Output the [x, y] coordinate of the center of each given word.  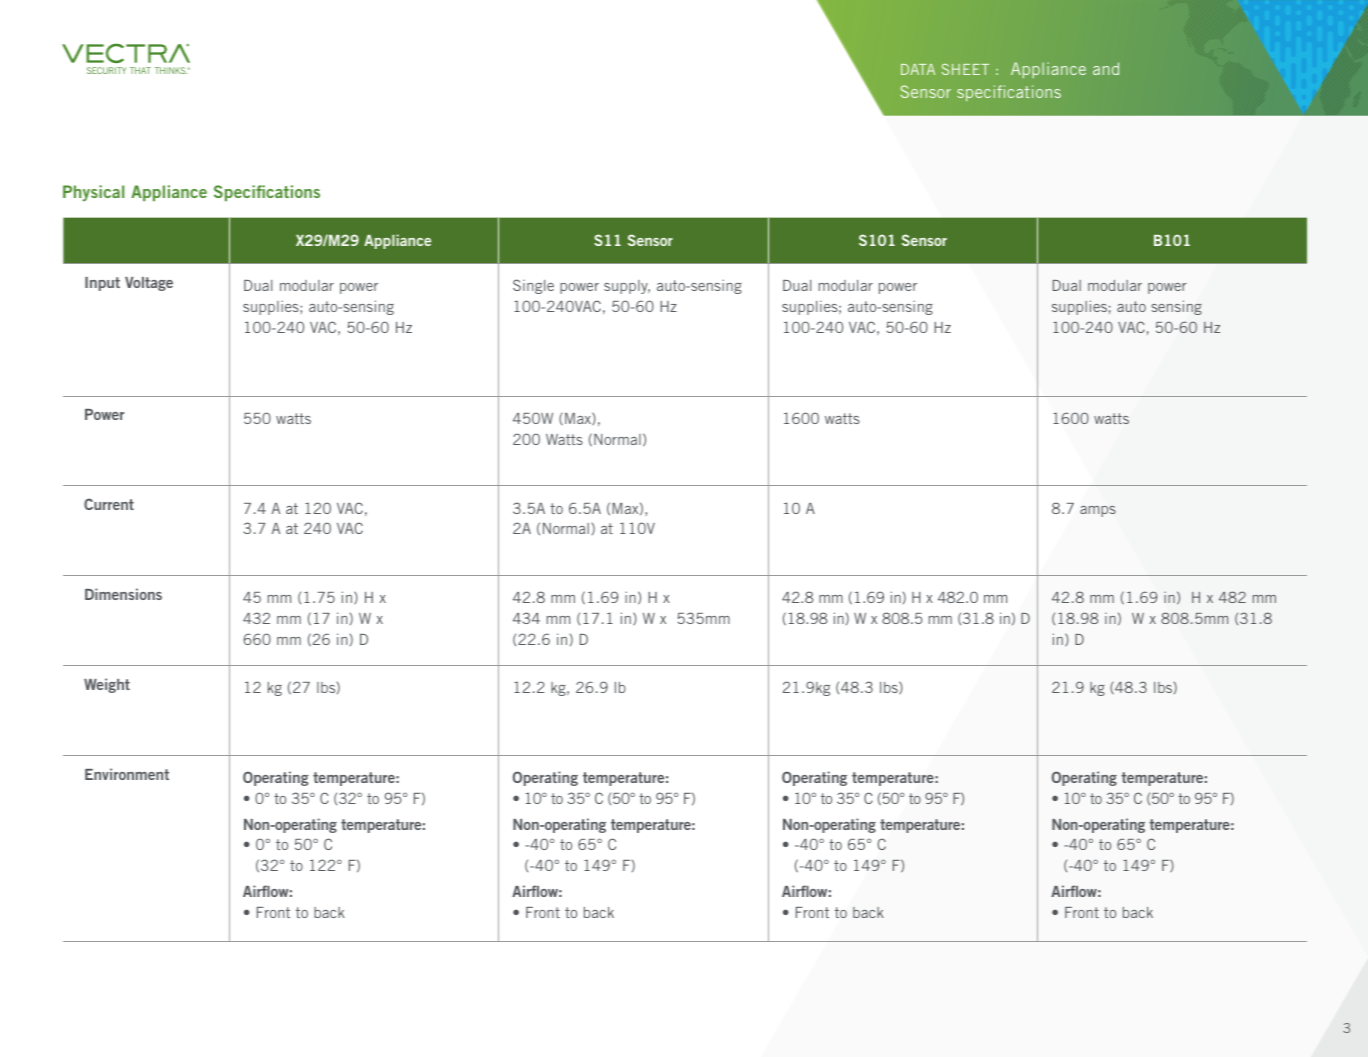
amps [1098, 511]
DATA [918, 69]
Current [109, 504]
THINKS [171, 70]
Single [533, 286]
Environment [127, 774]
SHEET [965, 69]
